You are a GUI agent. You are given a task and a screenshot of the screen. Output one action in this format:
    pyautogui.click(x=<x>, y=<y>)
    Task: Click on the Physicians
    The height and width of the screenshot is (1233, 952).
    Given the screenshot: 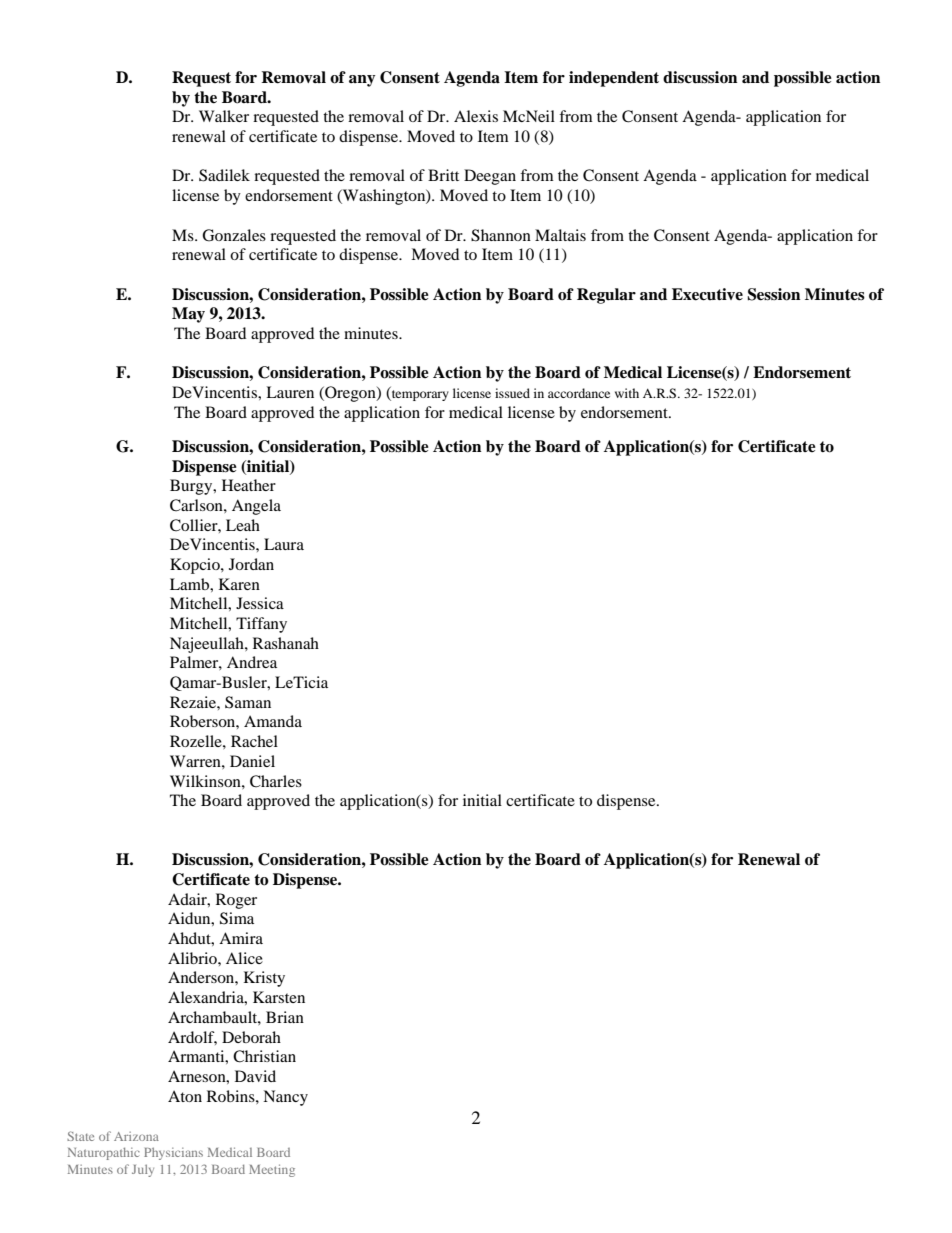 What is the action you would take?
    pyautogui.click(x=173, y=1154)
